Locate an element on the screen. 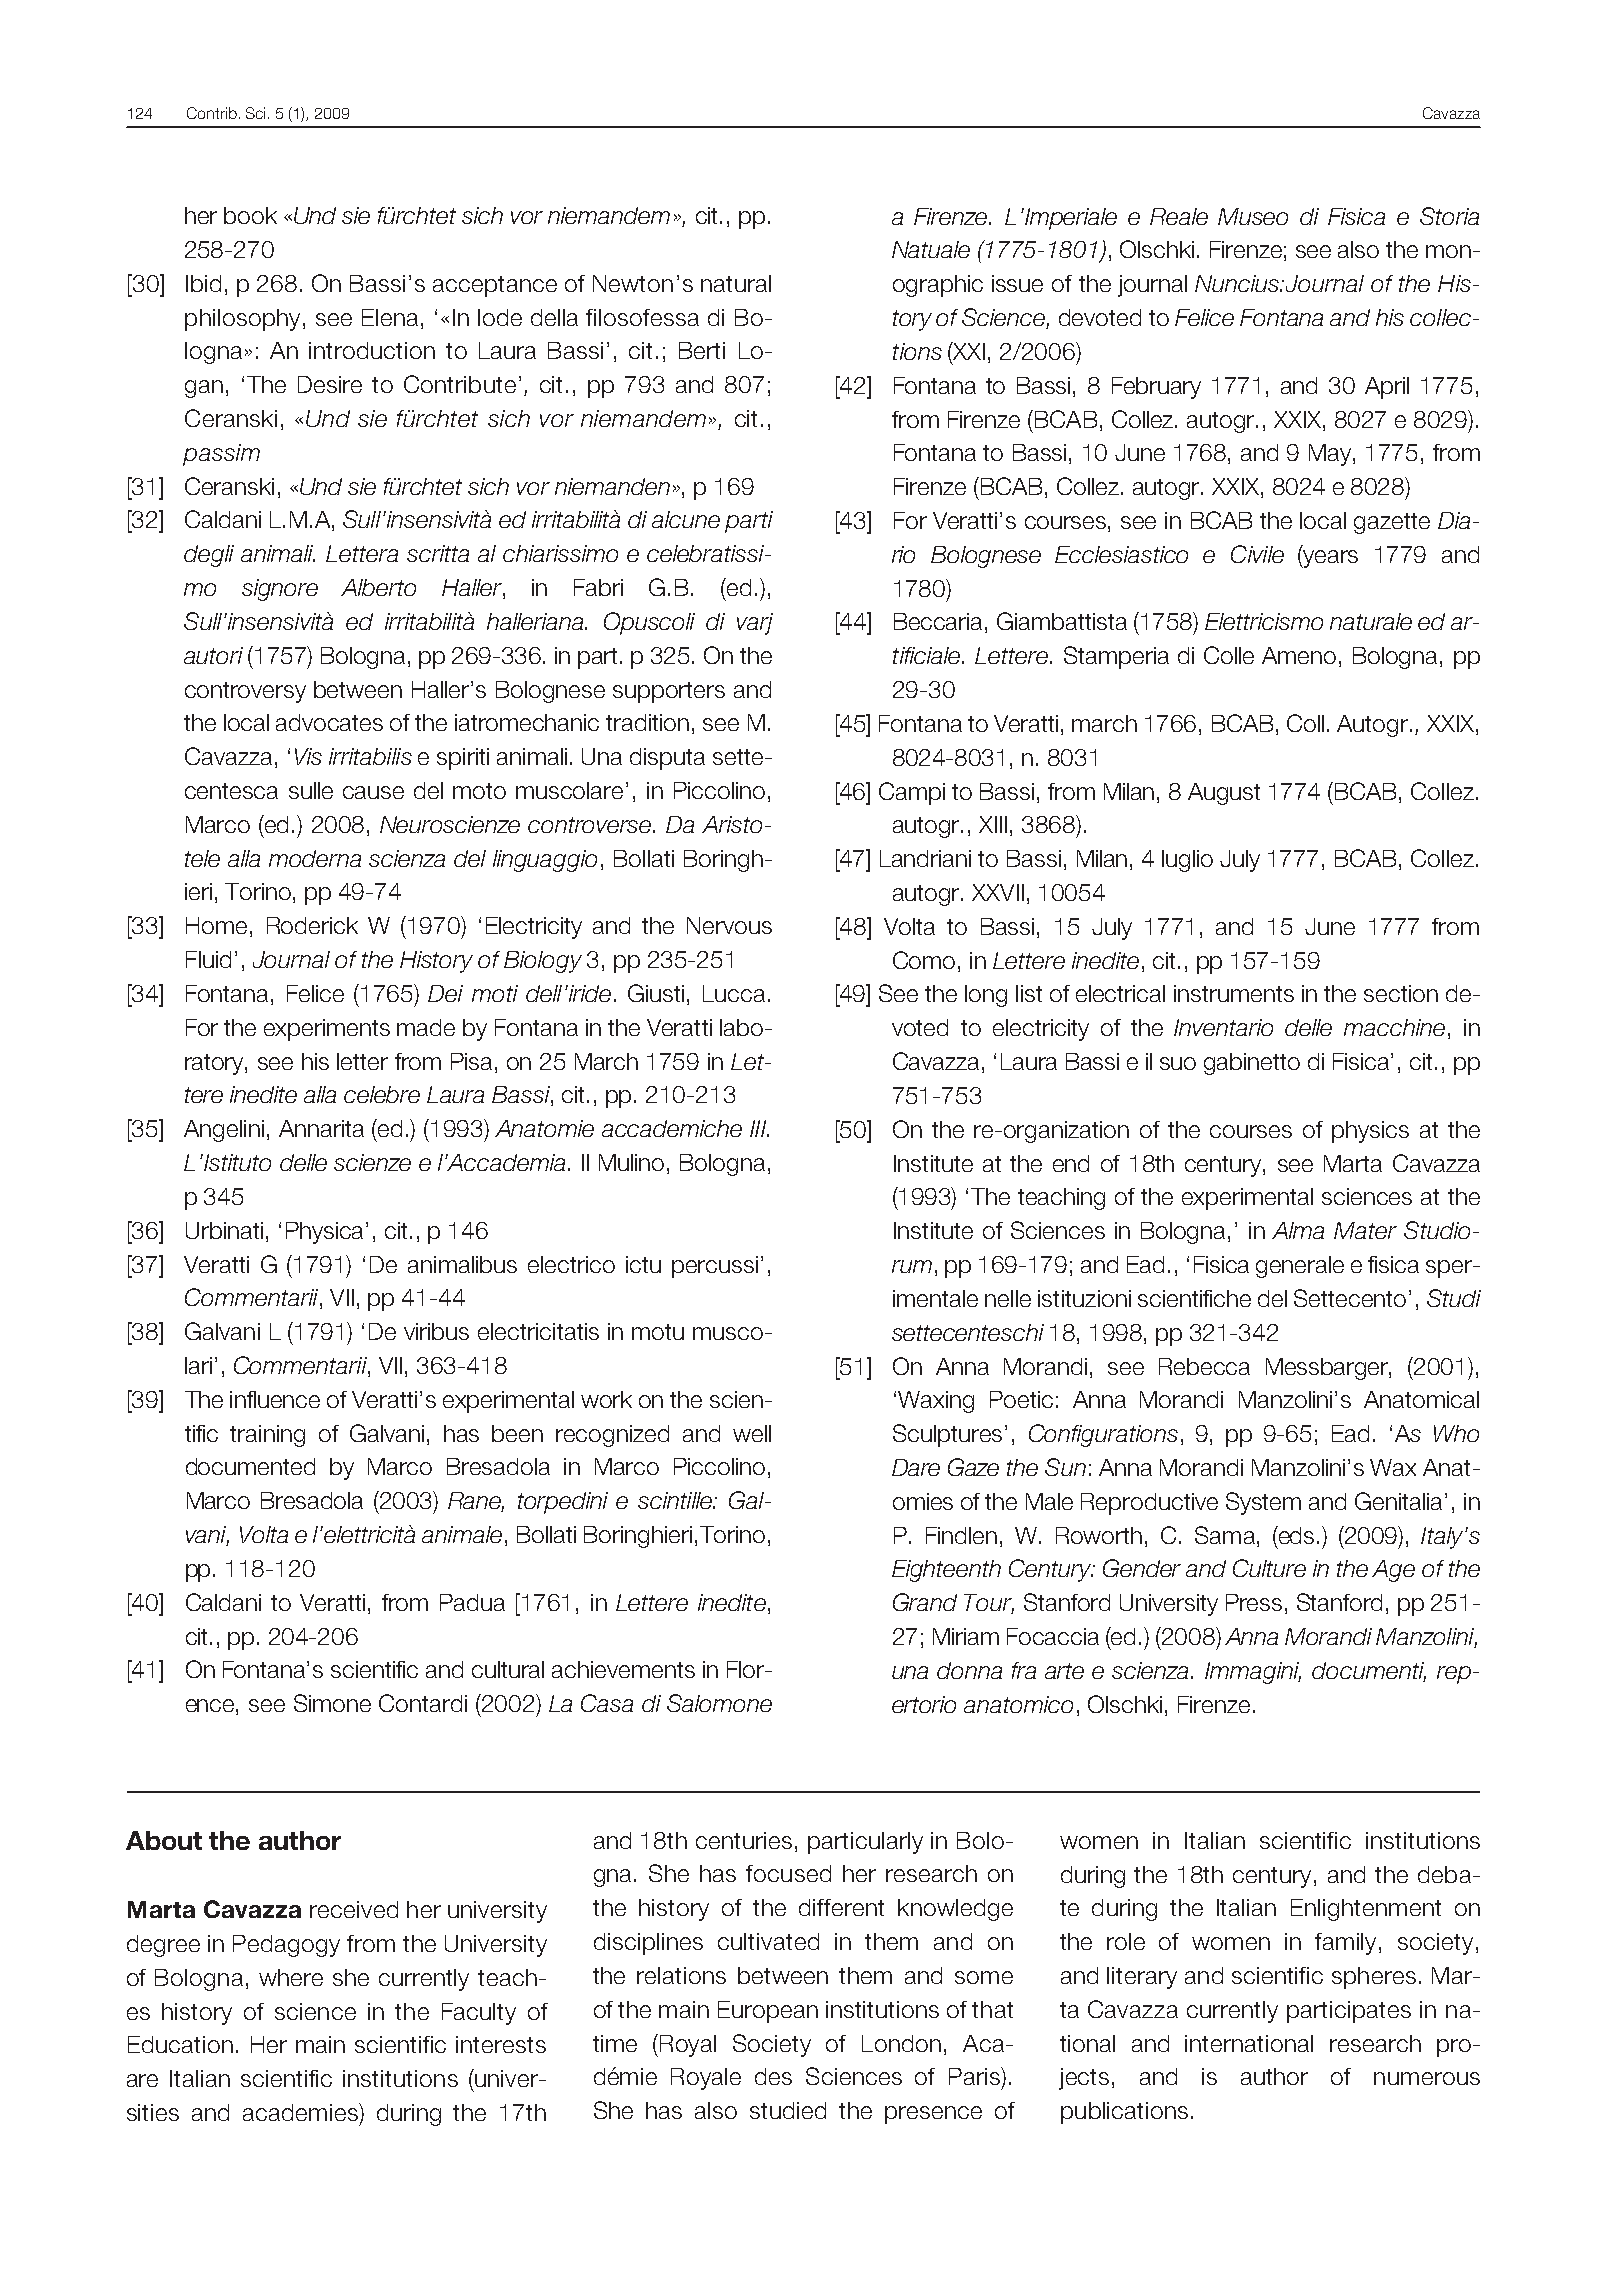 The width and height of the screenshot is (1607, 2273). academies is located at coordinates (301, 2112).
